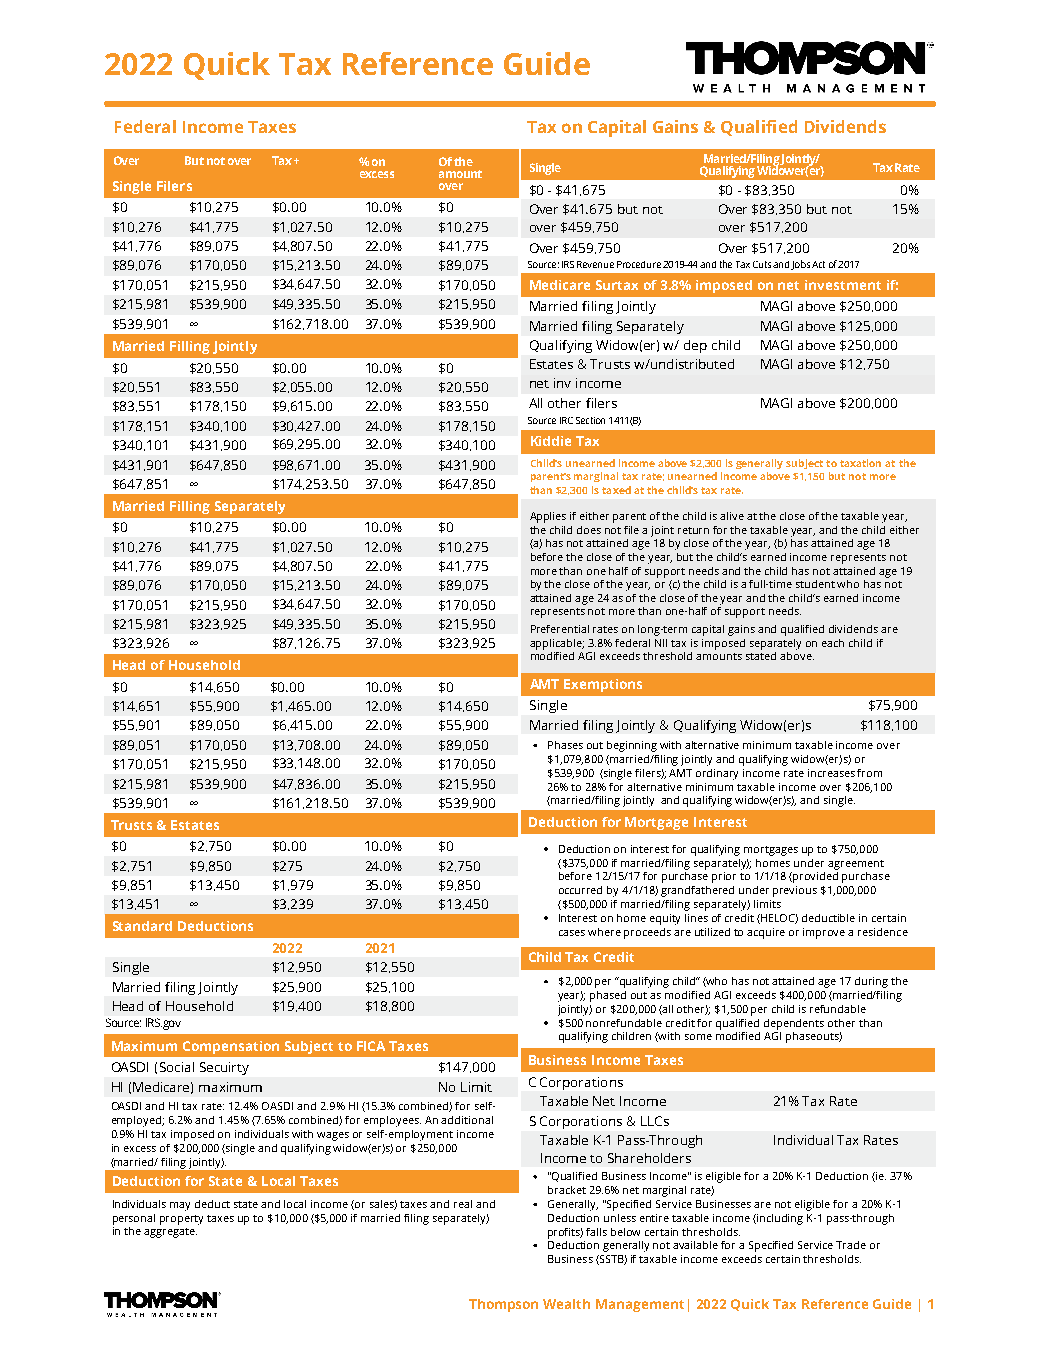 This screenshot has height=1345, width=1040. Describe the element at coordinates (503, 1305) in the screenshot. I see `Thompson` at that location.
